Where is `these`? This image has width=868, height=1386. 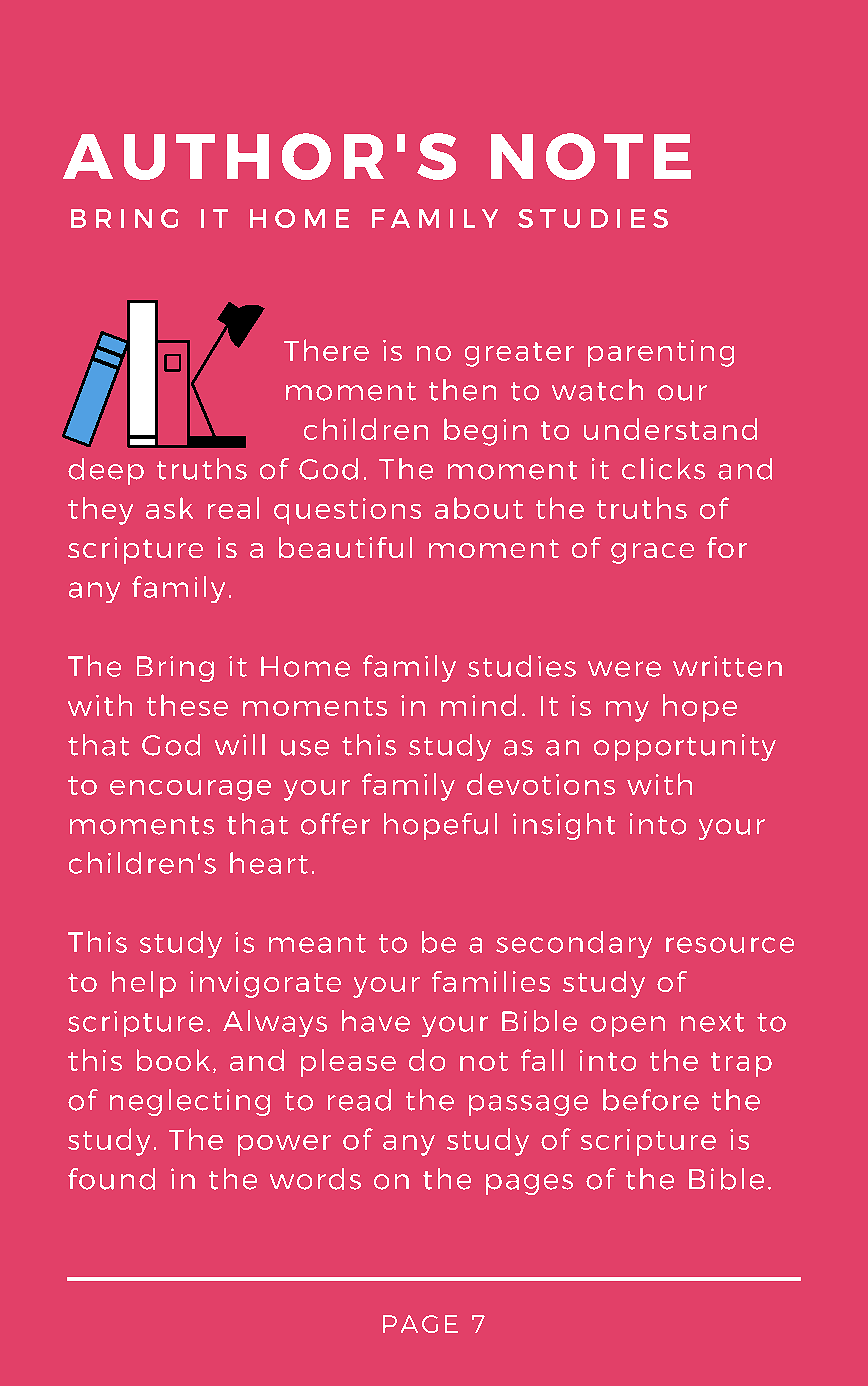 these is located at coordinates (187, 705).
